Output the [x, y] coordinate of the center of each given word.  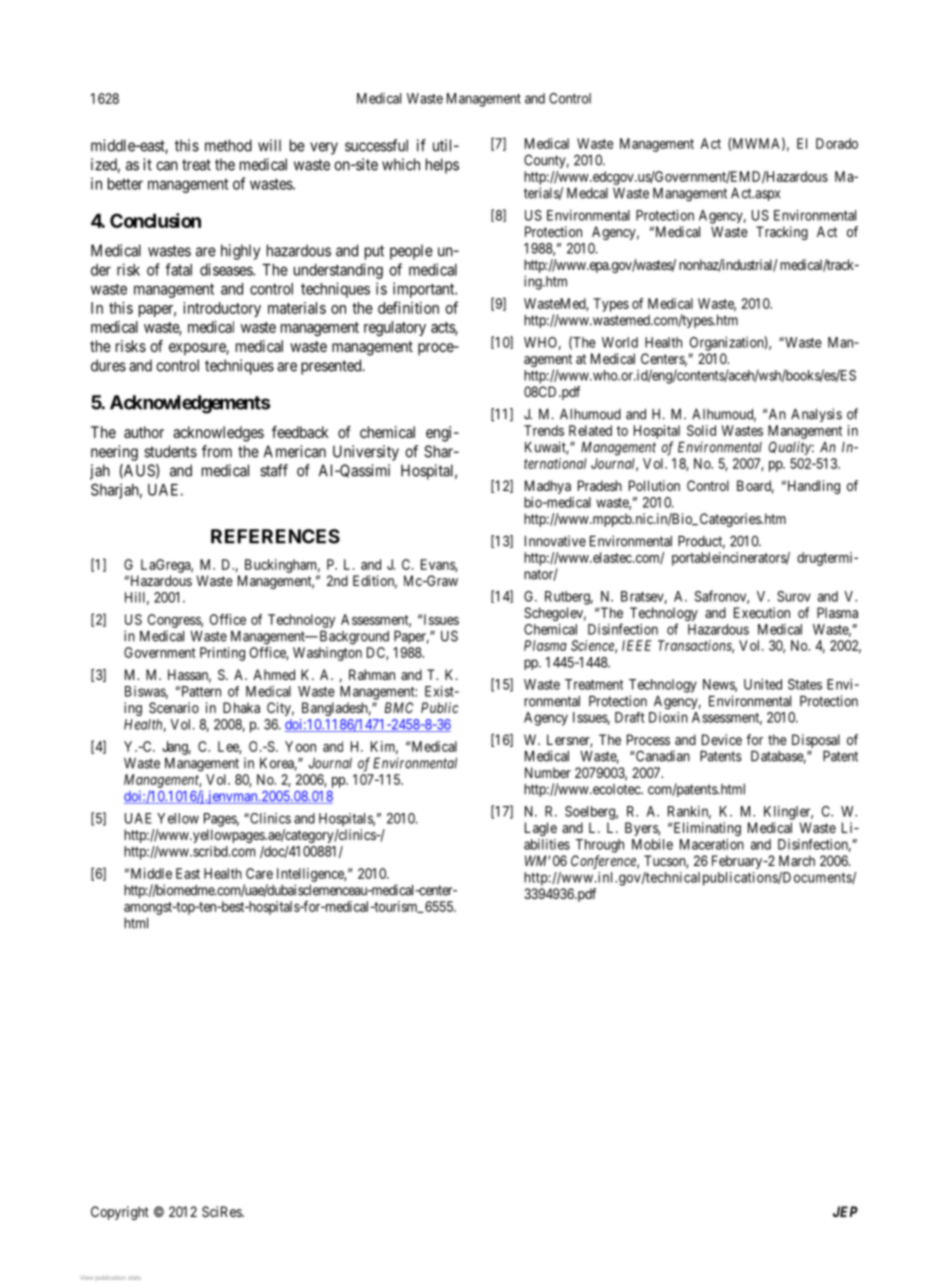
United [763, 684]
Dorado [837, 143]
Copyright [120, 1213]
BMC [399, 707]
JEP [845, 1211]
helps [442, 166]
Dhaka [241, 707]
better [125, 184]
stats [134, 1278]
